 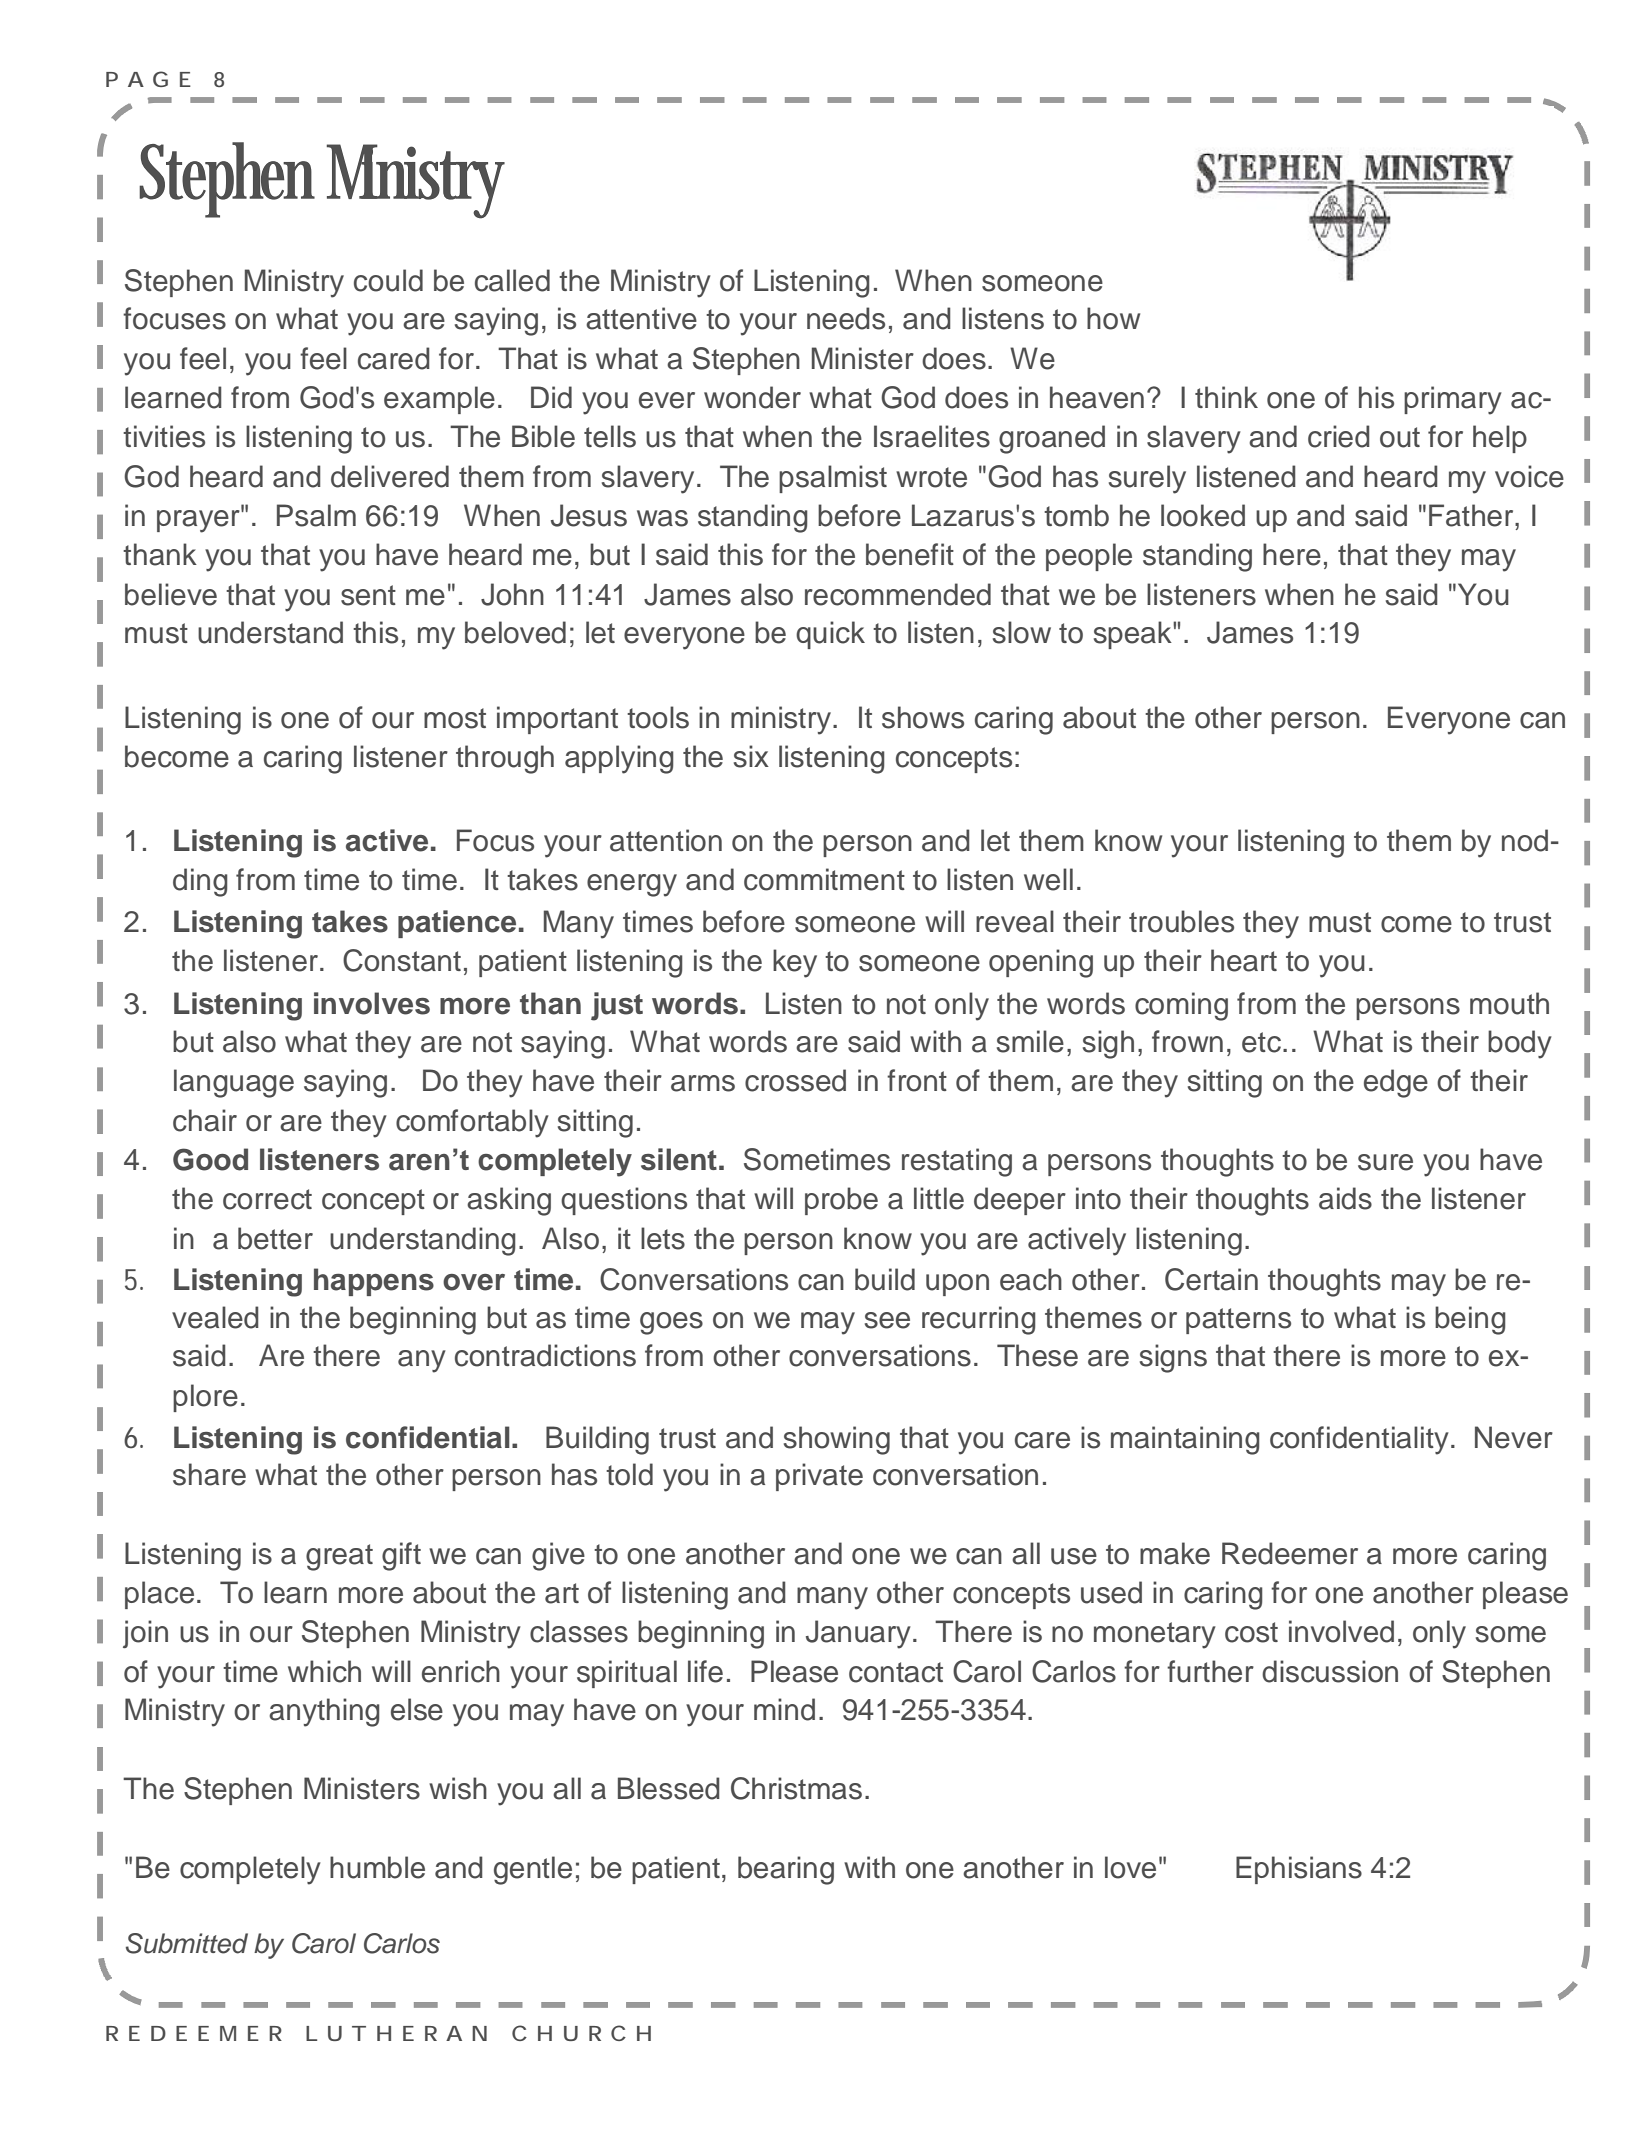 What do you see at coordinates (824, 879) in the page?
I see `commitment` at bounding box center [824, 879].
